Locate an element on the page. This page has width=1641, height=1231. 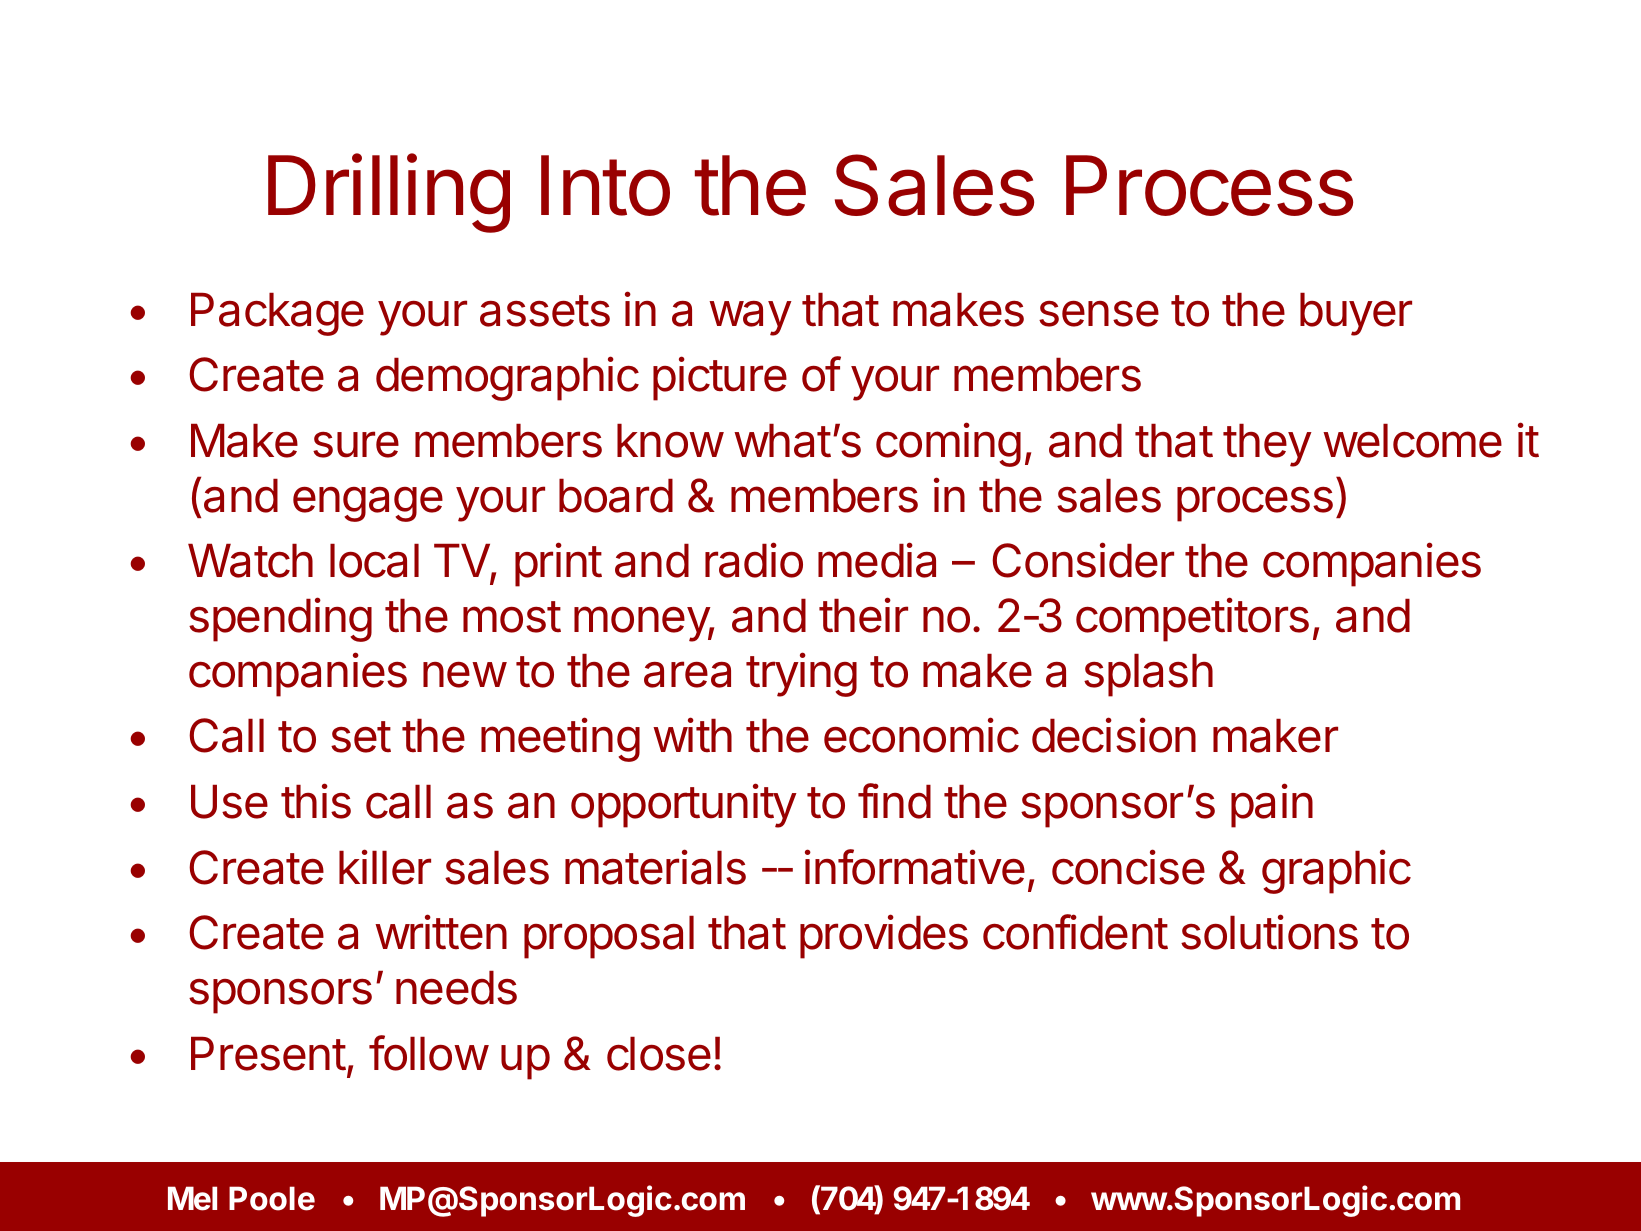
spending is located at coordinates (280, 619).
